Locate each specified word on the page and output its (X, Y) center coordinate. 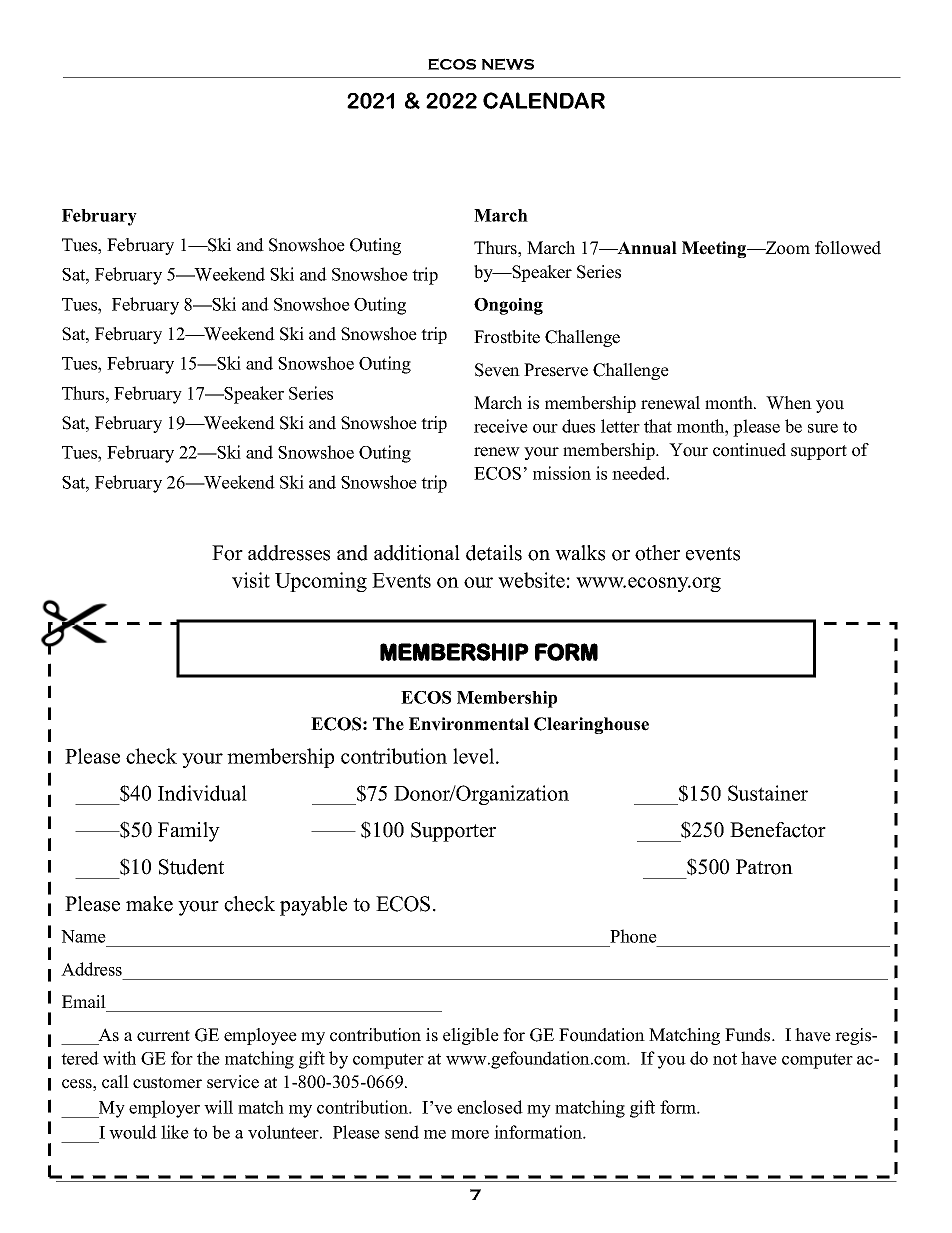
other (657, 553)
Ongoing (508, 306)
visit (251, 580)
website (531, 580)
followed (848, 248)
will (218, 1107)
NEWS (508, 64)
